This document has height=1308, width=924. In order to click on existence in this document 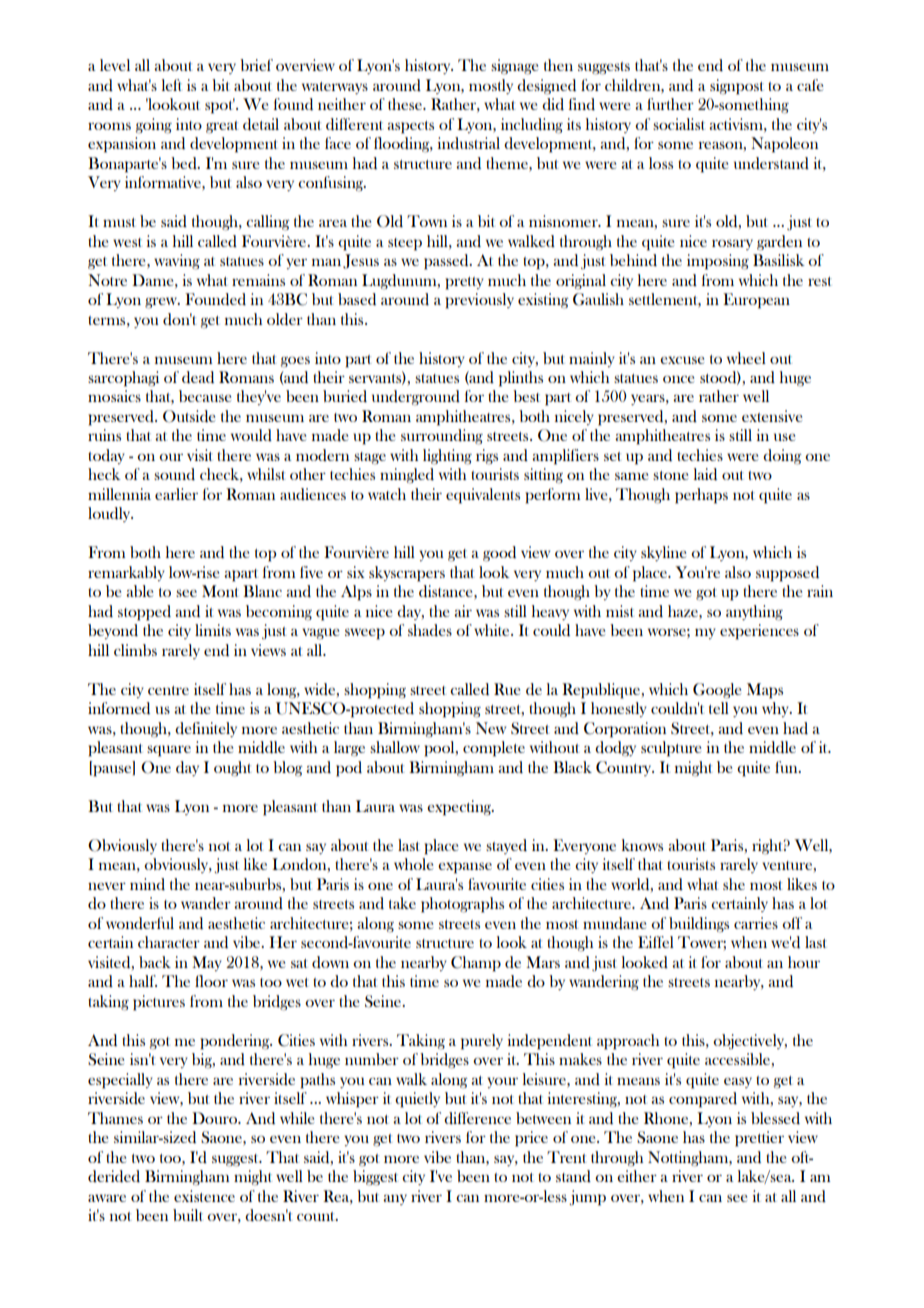, I will do `click(204, 1196)`.
